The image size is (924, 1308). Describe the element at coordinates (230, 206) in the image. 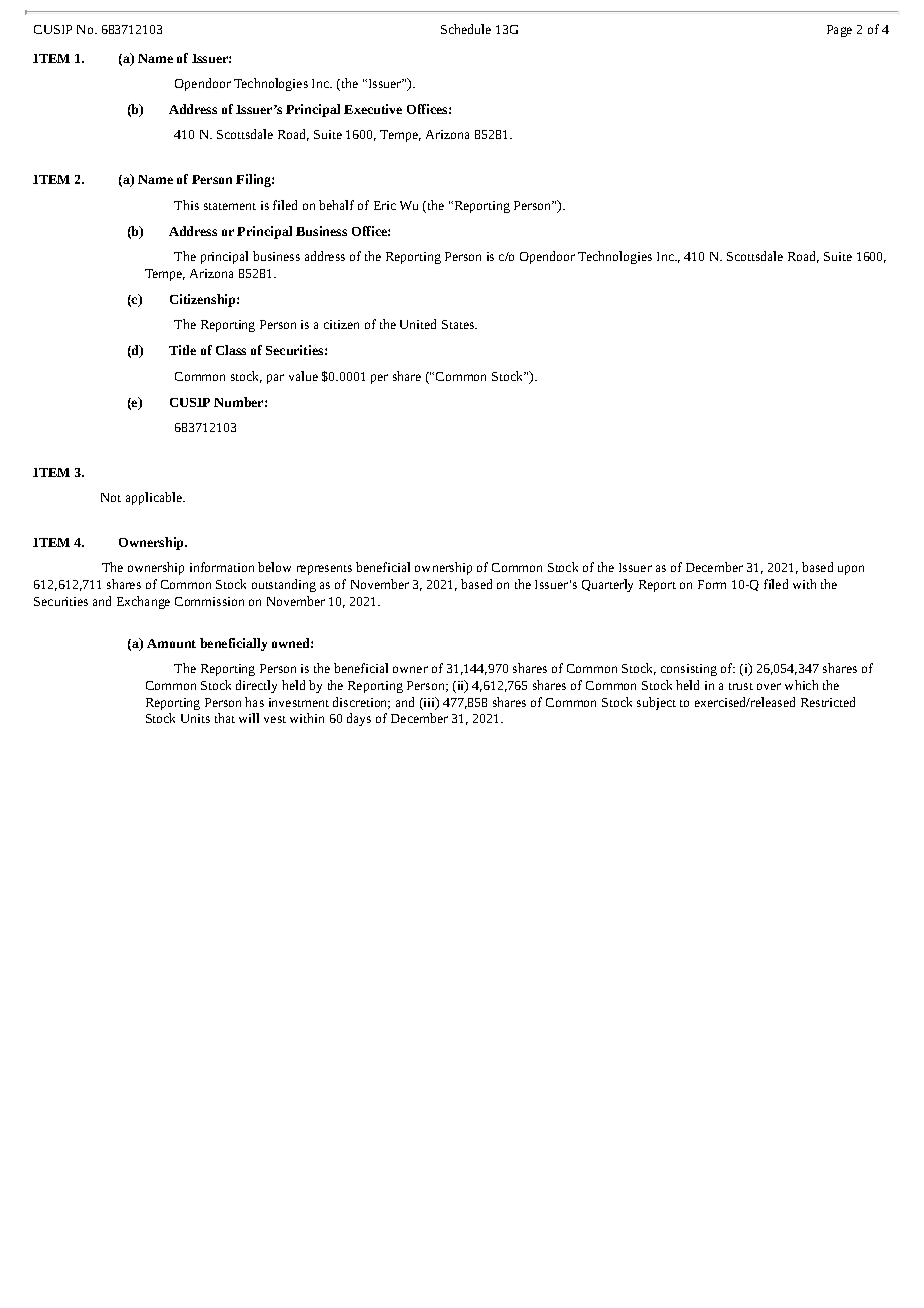

I see `statement` at that location.
